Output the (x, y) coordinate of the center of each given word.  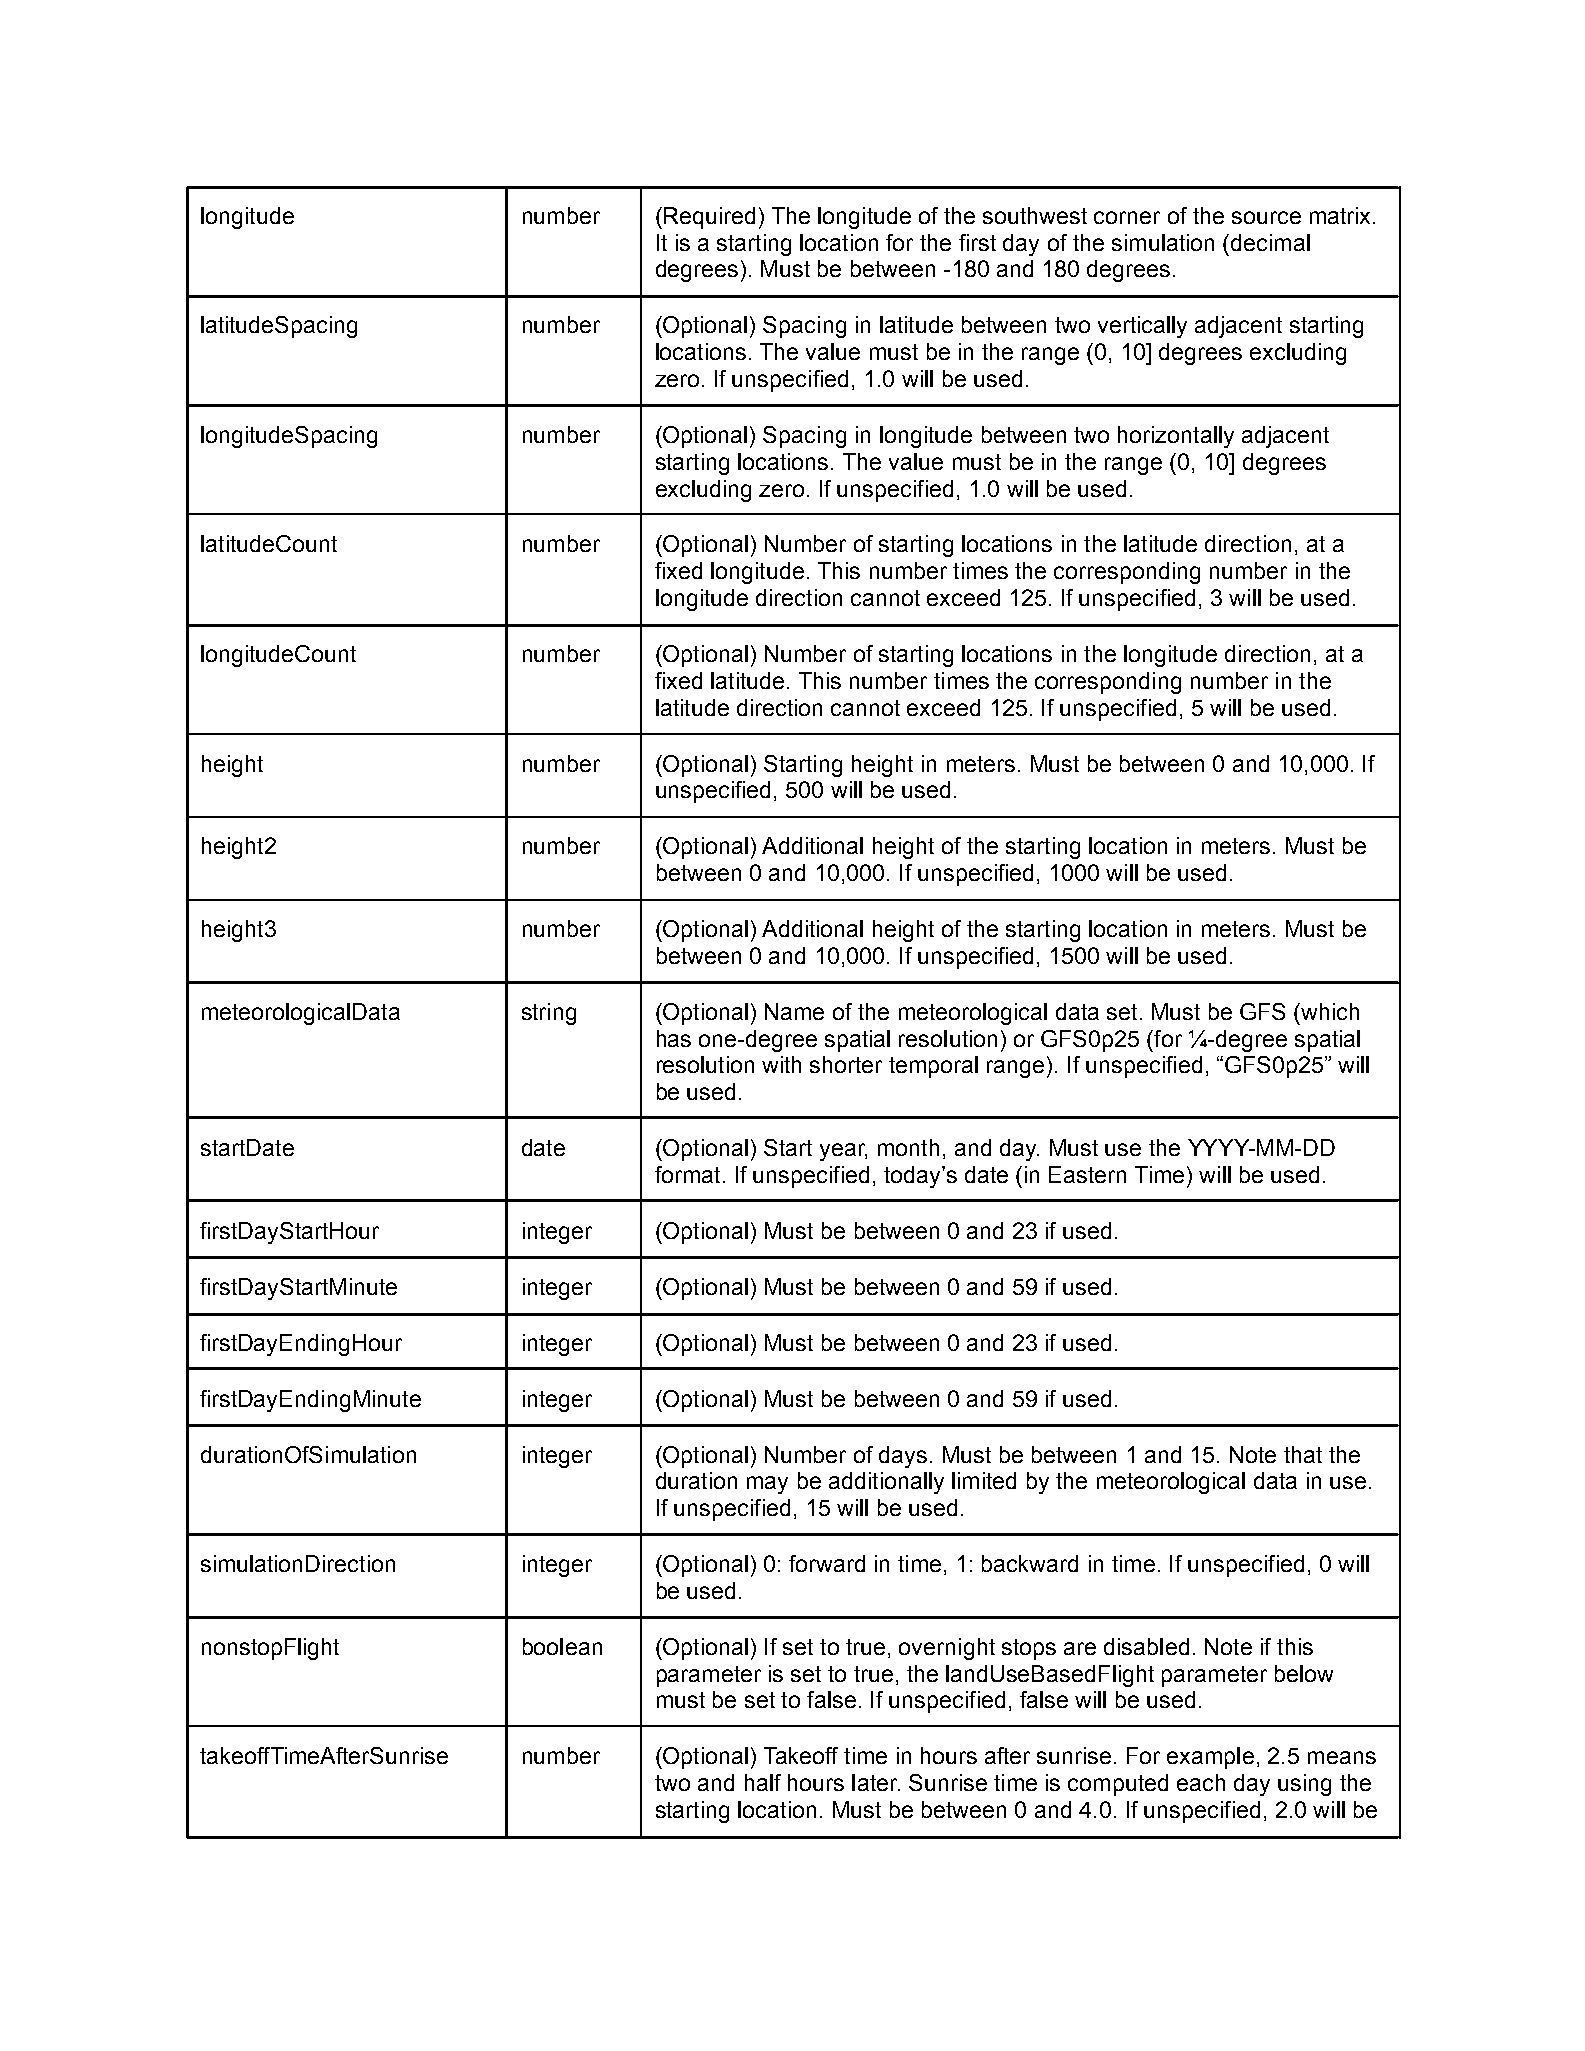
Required (709, 218)
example (1210, 1758)
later (875, 1782)
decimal (1270, 242)
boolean (562, 1646)
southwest (1035, 215)
